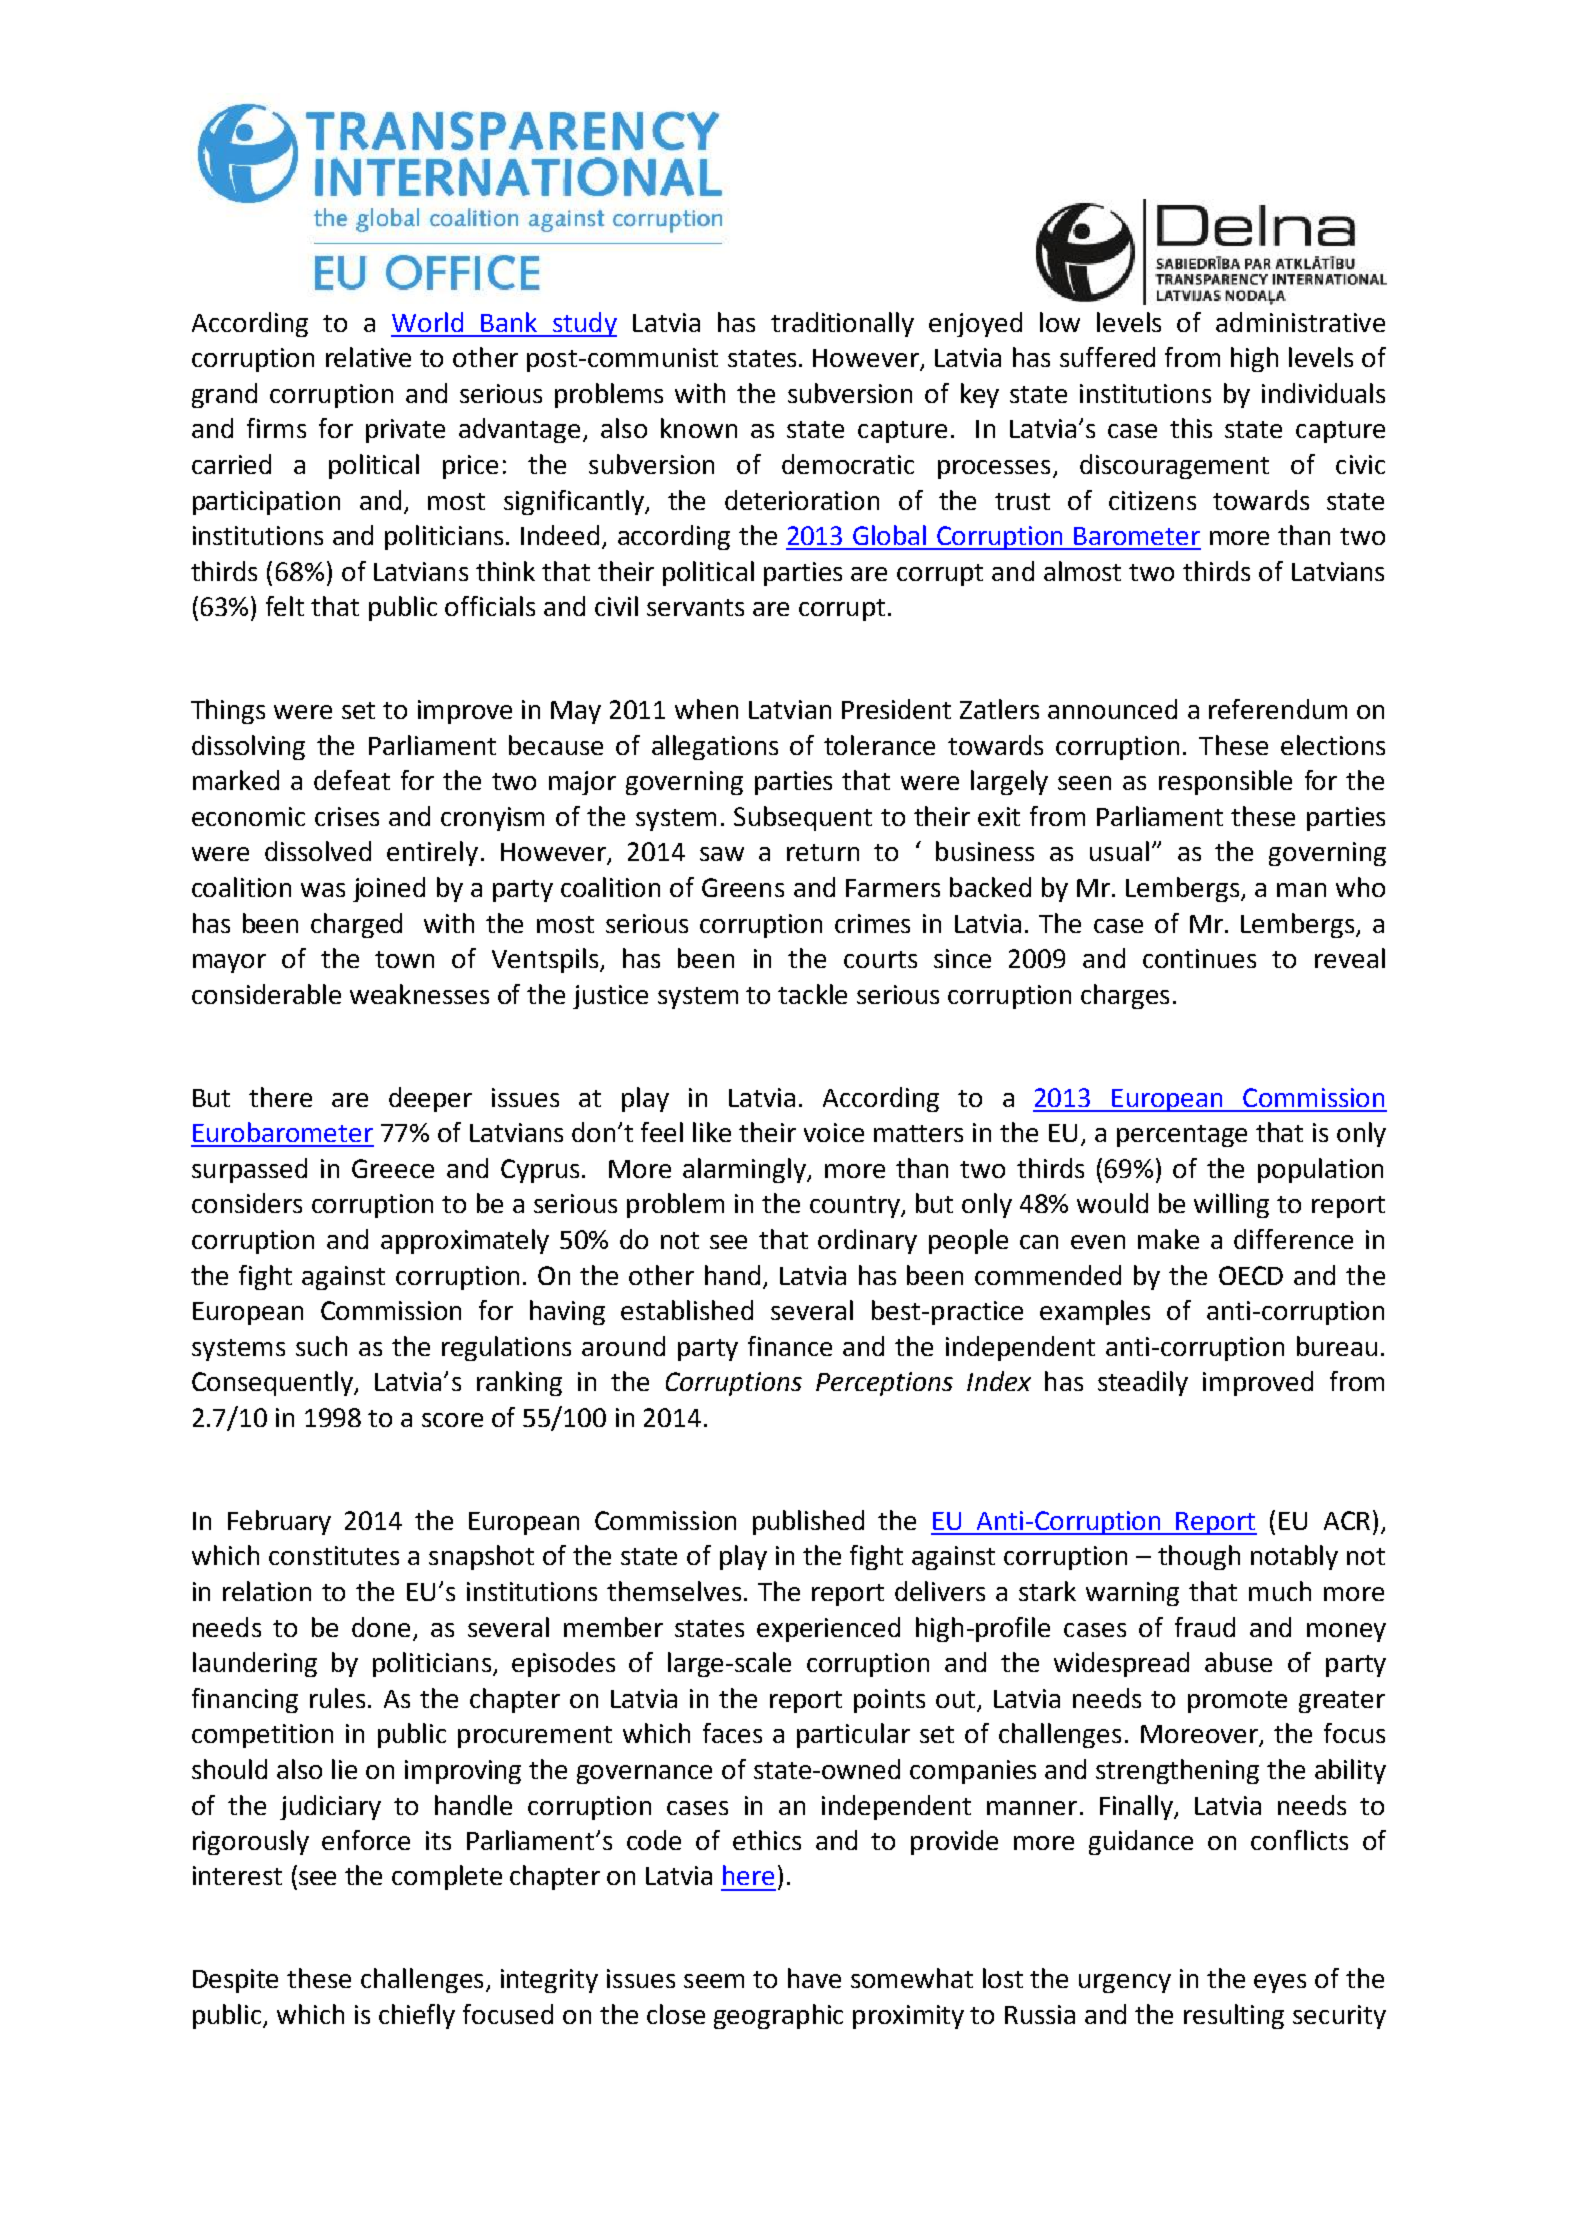 This document has height=2230, width=1577. What do you see at coordinates (381, 1627) in the document?
I see `done` at bounding box center [381, 1627].
